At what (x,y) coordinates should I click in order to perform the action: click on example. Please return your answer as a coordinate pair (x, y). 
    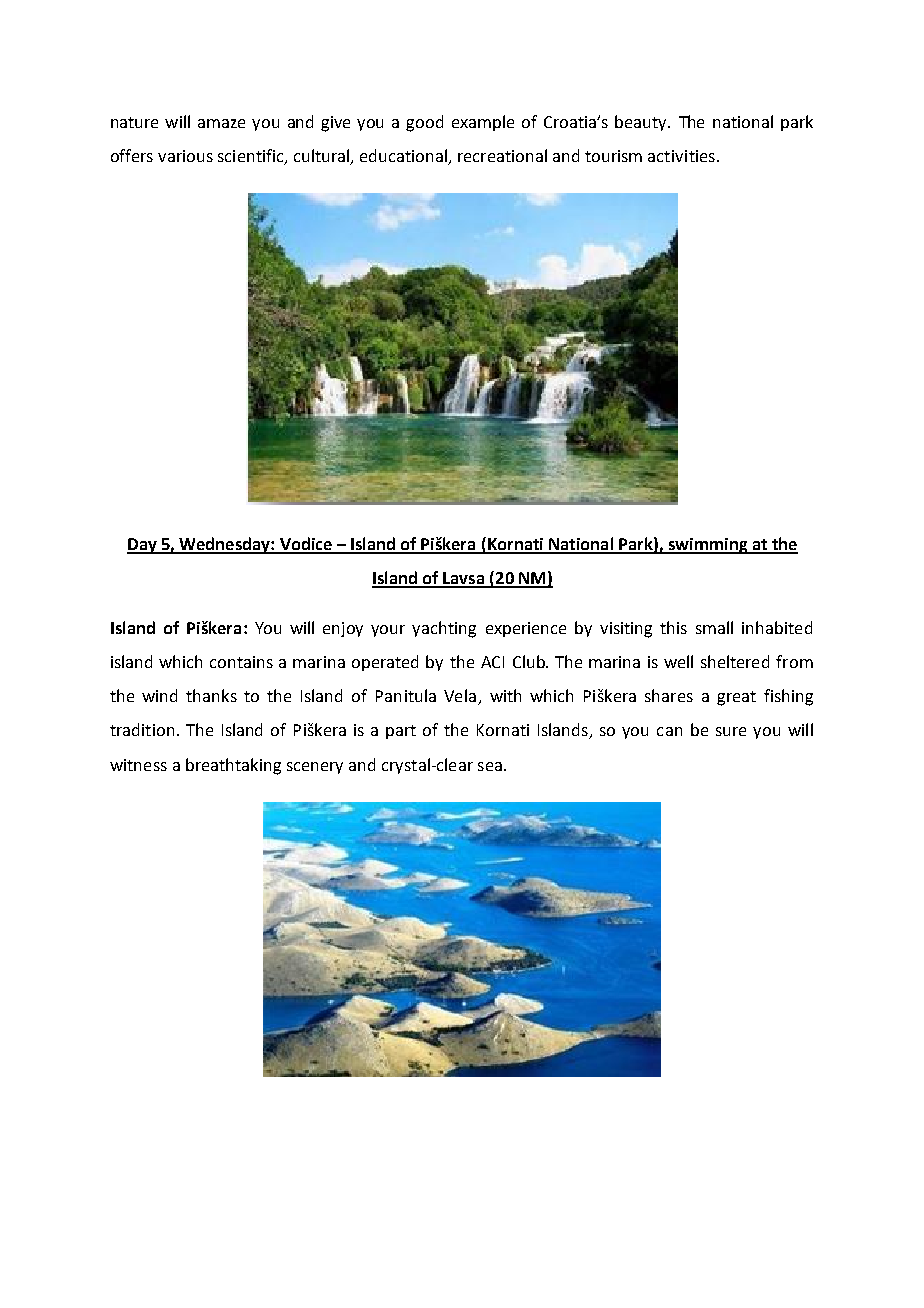
    Looking at the image, I should click on (483, 123).
